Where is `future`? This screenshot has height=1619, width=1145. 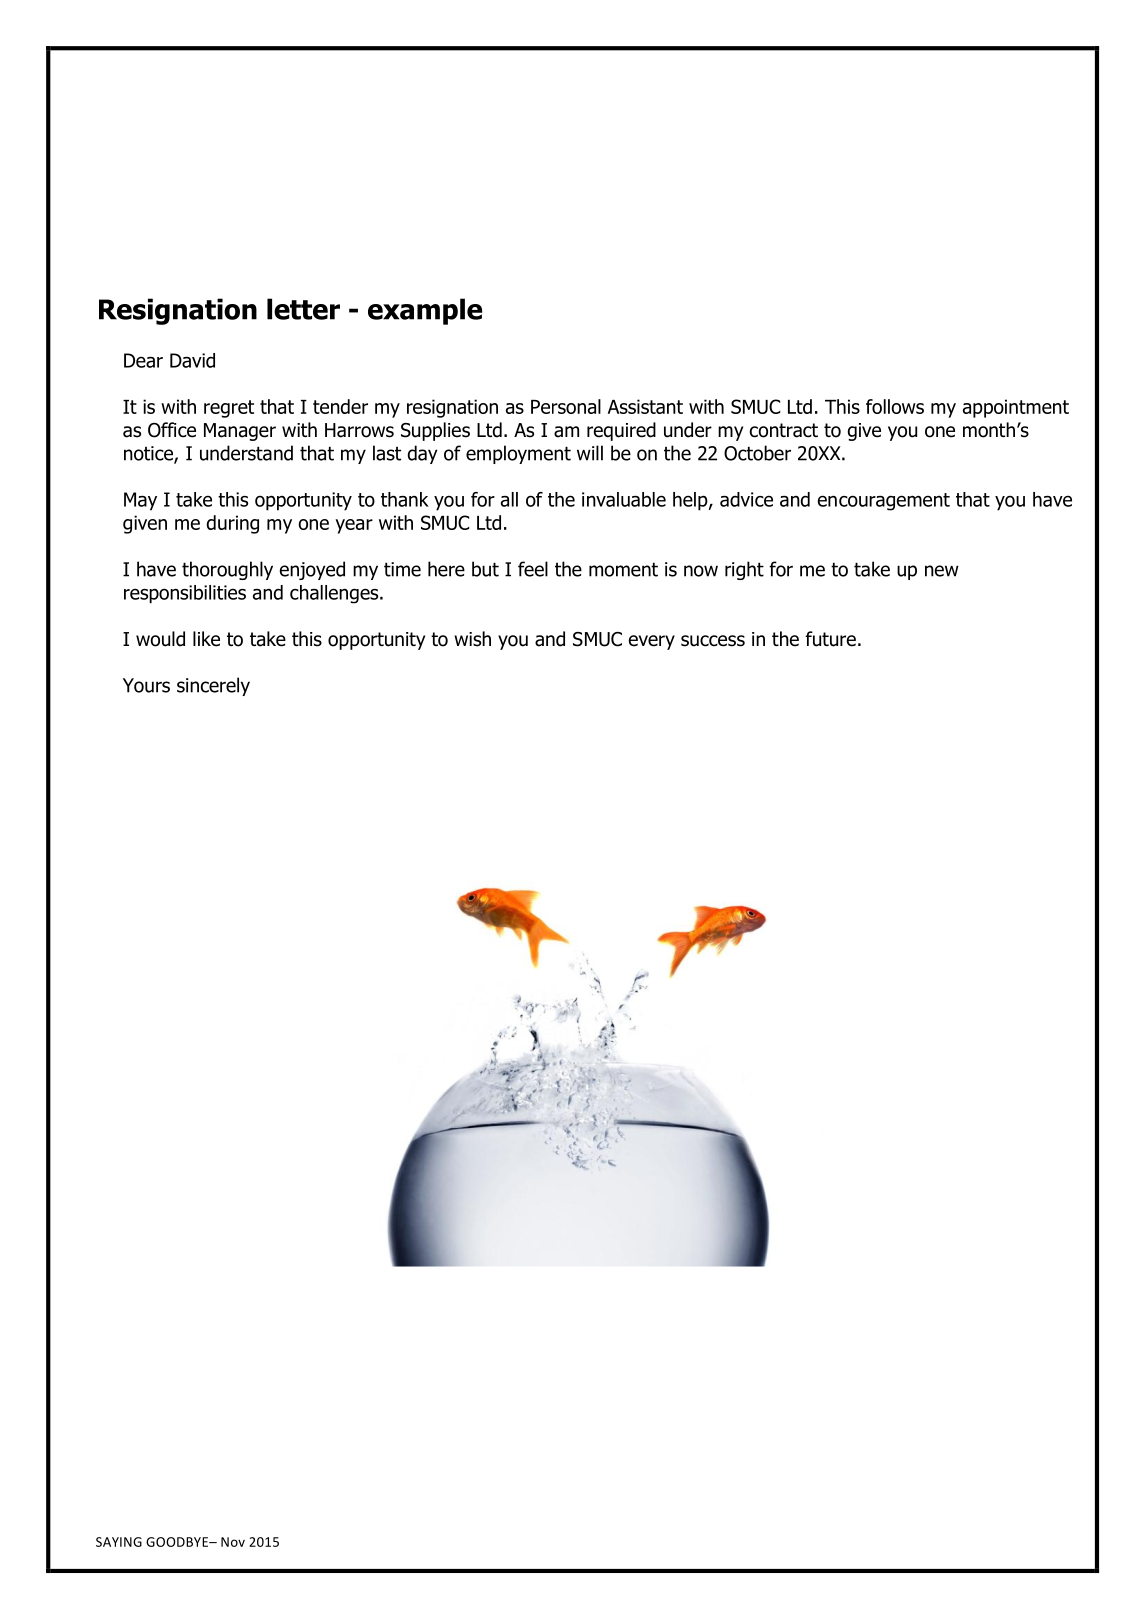 future is located at coordinates (830, 639).
